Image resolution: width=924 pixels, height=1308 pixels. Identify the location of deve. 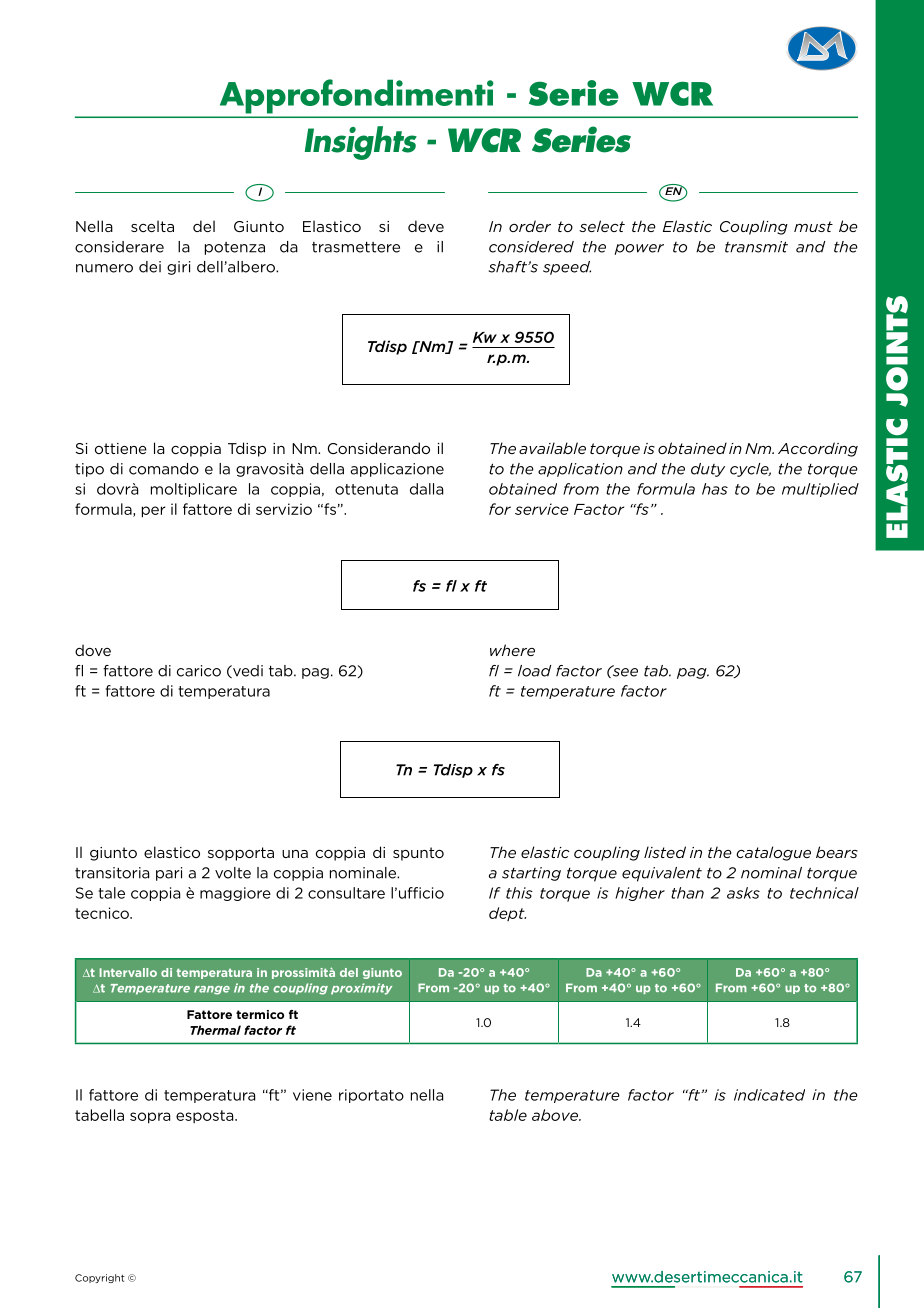
(426, 226).
